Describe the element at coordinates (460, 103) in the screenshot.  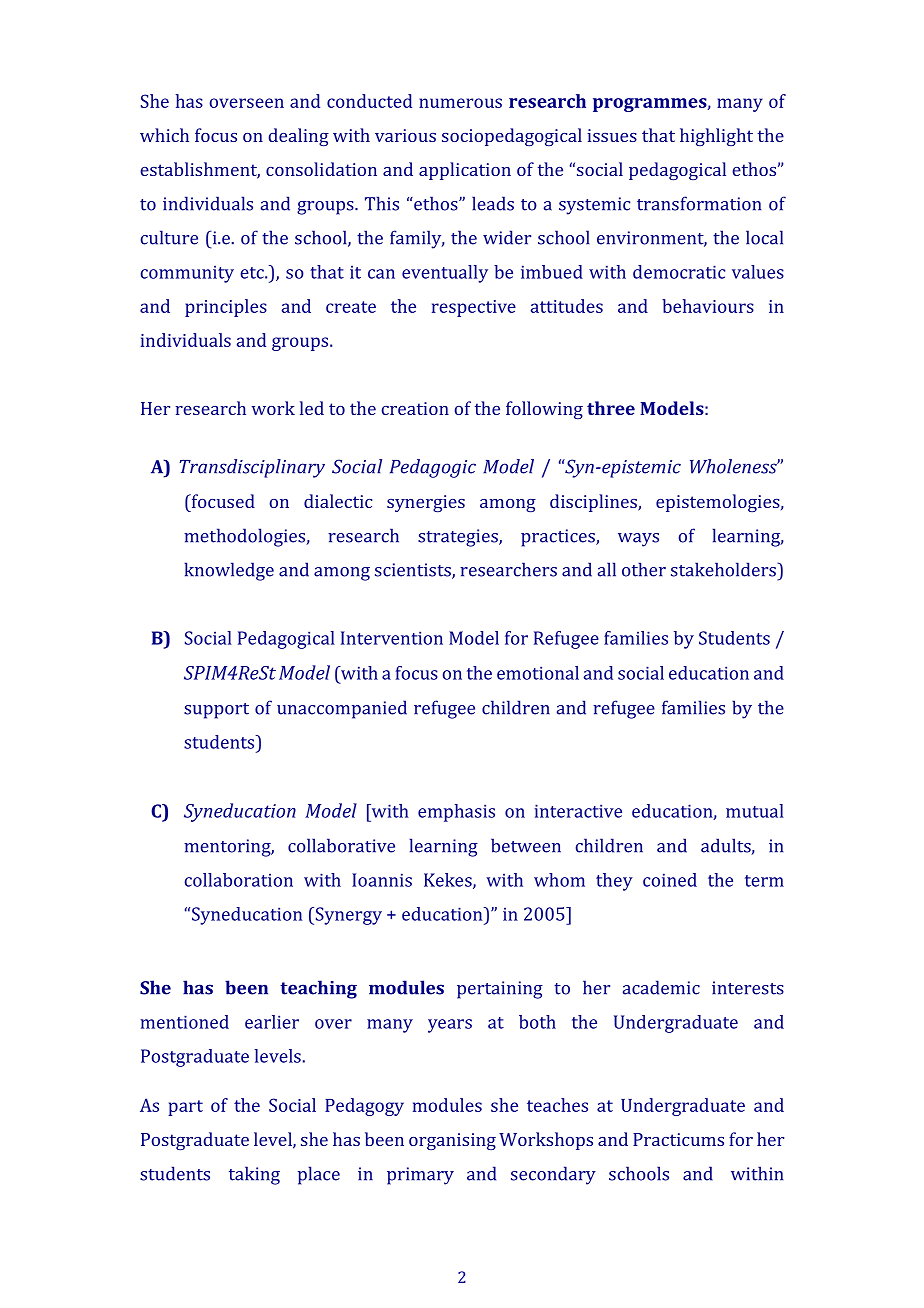
I see `numerous` at that location.
